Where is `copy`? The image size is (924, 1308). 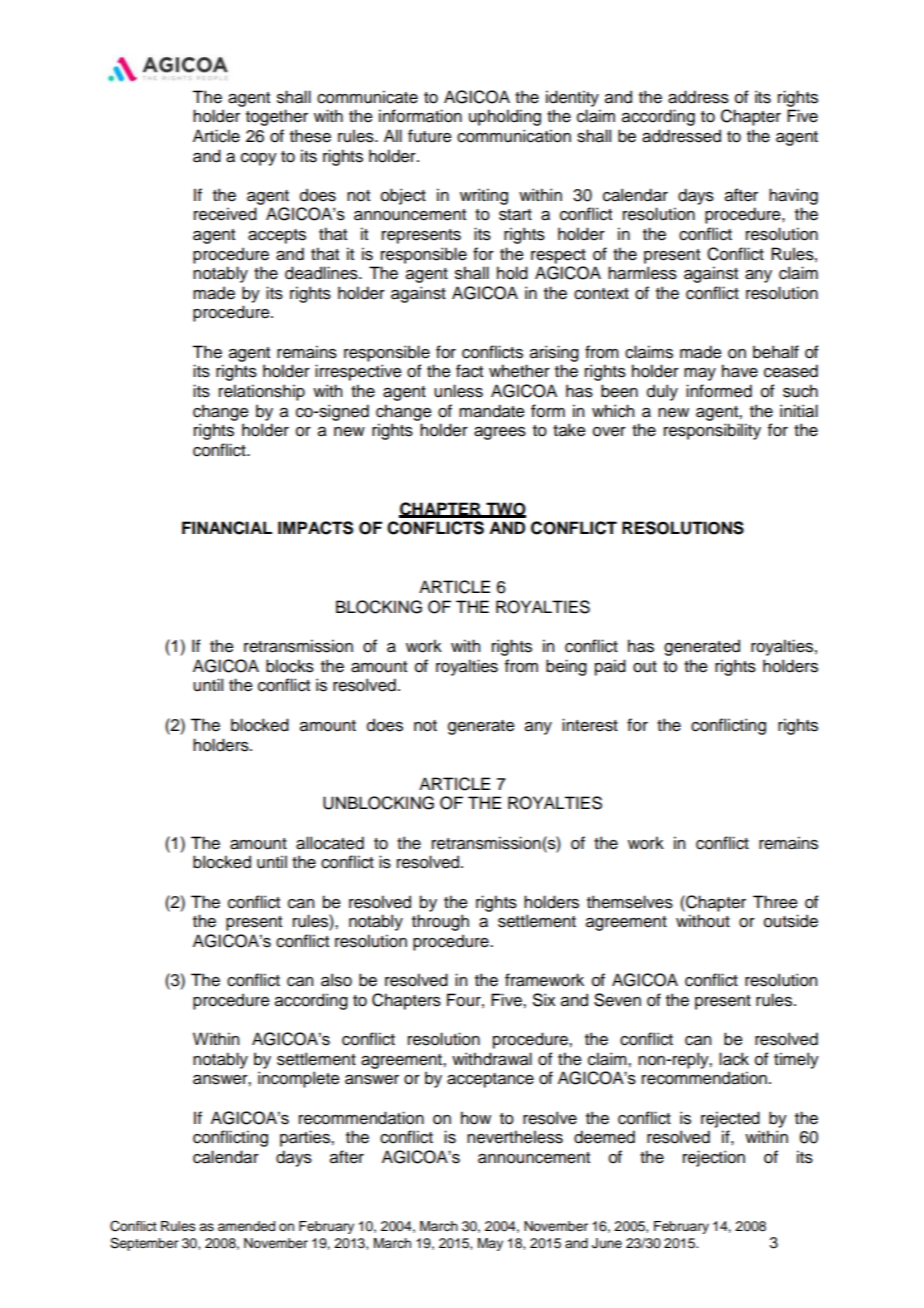
copy is located at coordinates (259, 159).
